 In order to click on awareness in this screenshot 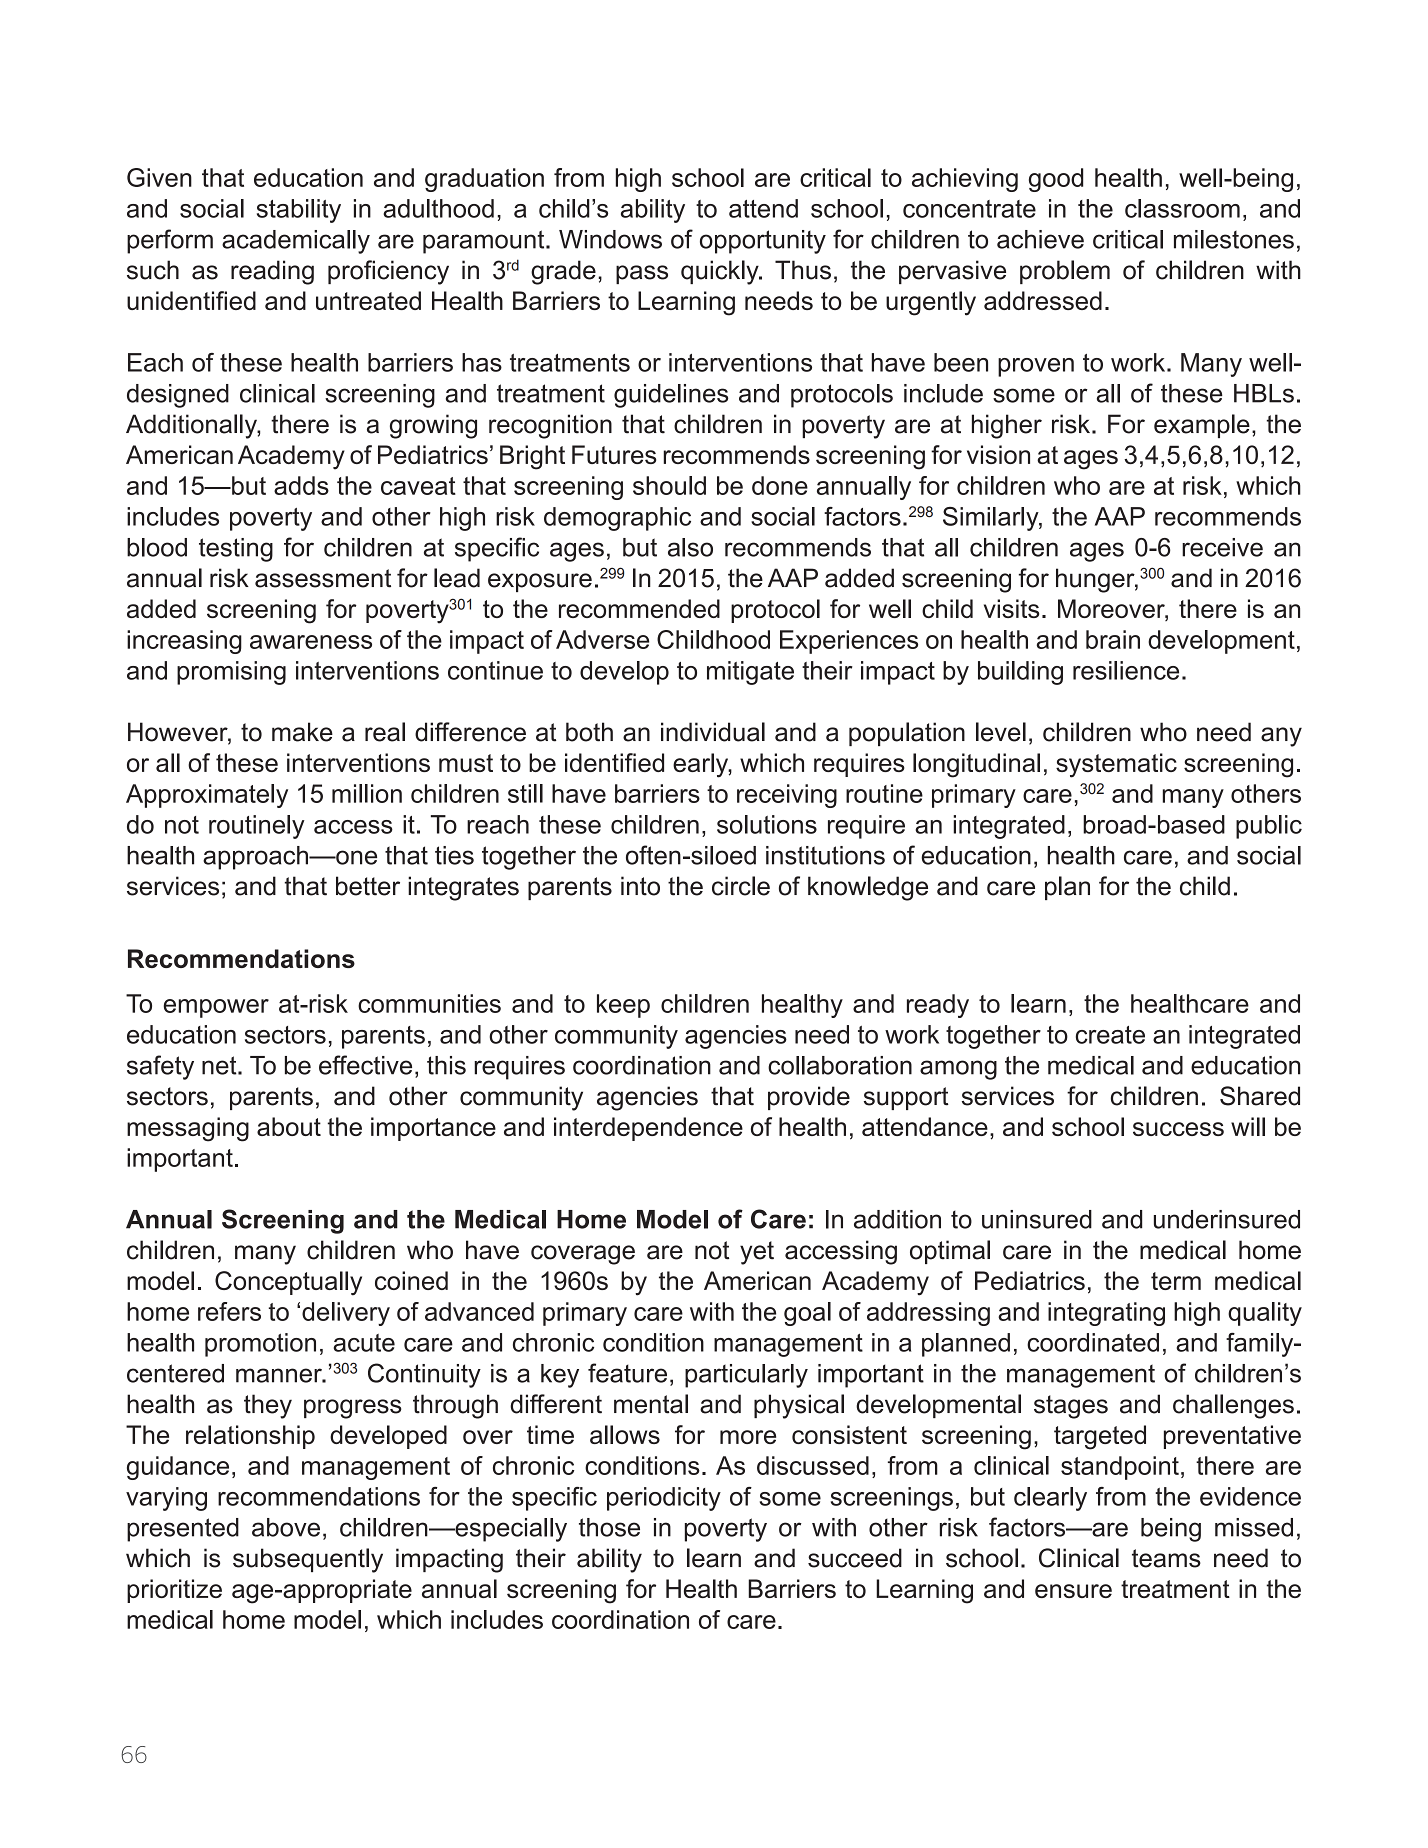, I will do `click(311, 642)`.
